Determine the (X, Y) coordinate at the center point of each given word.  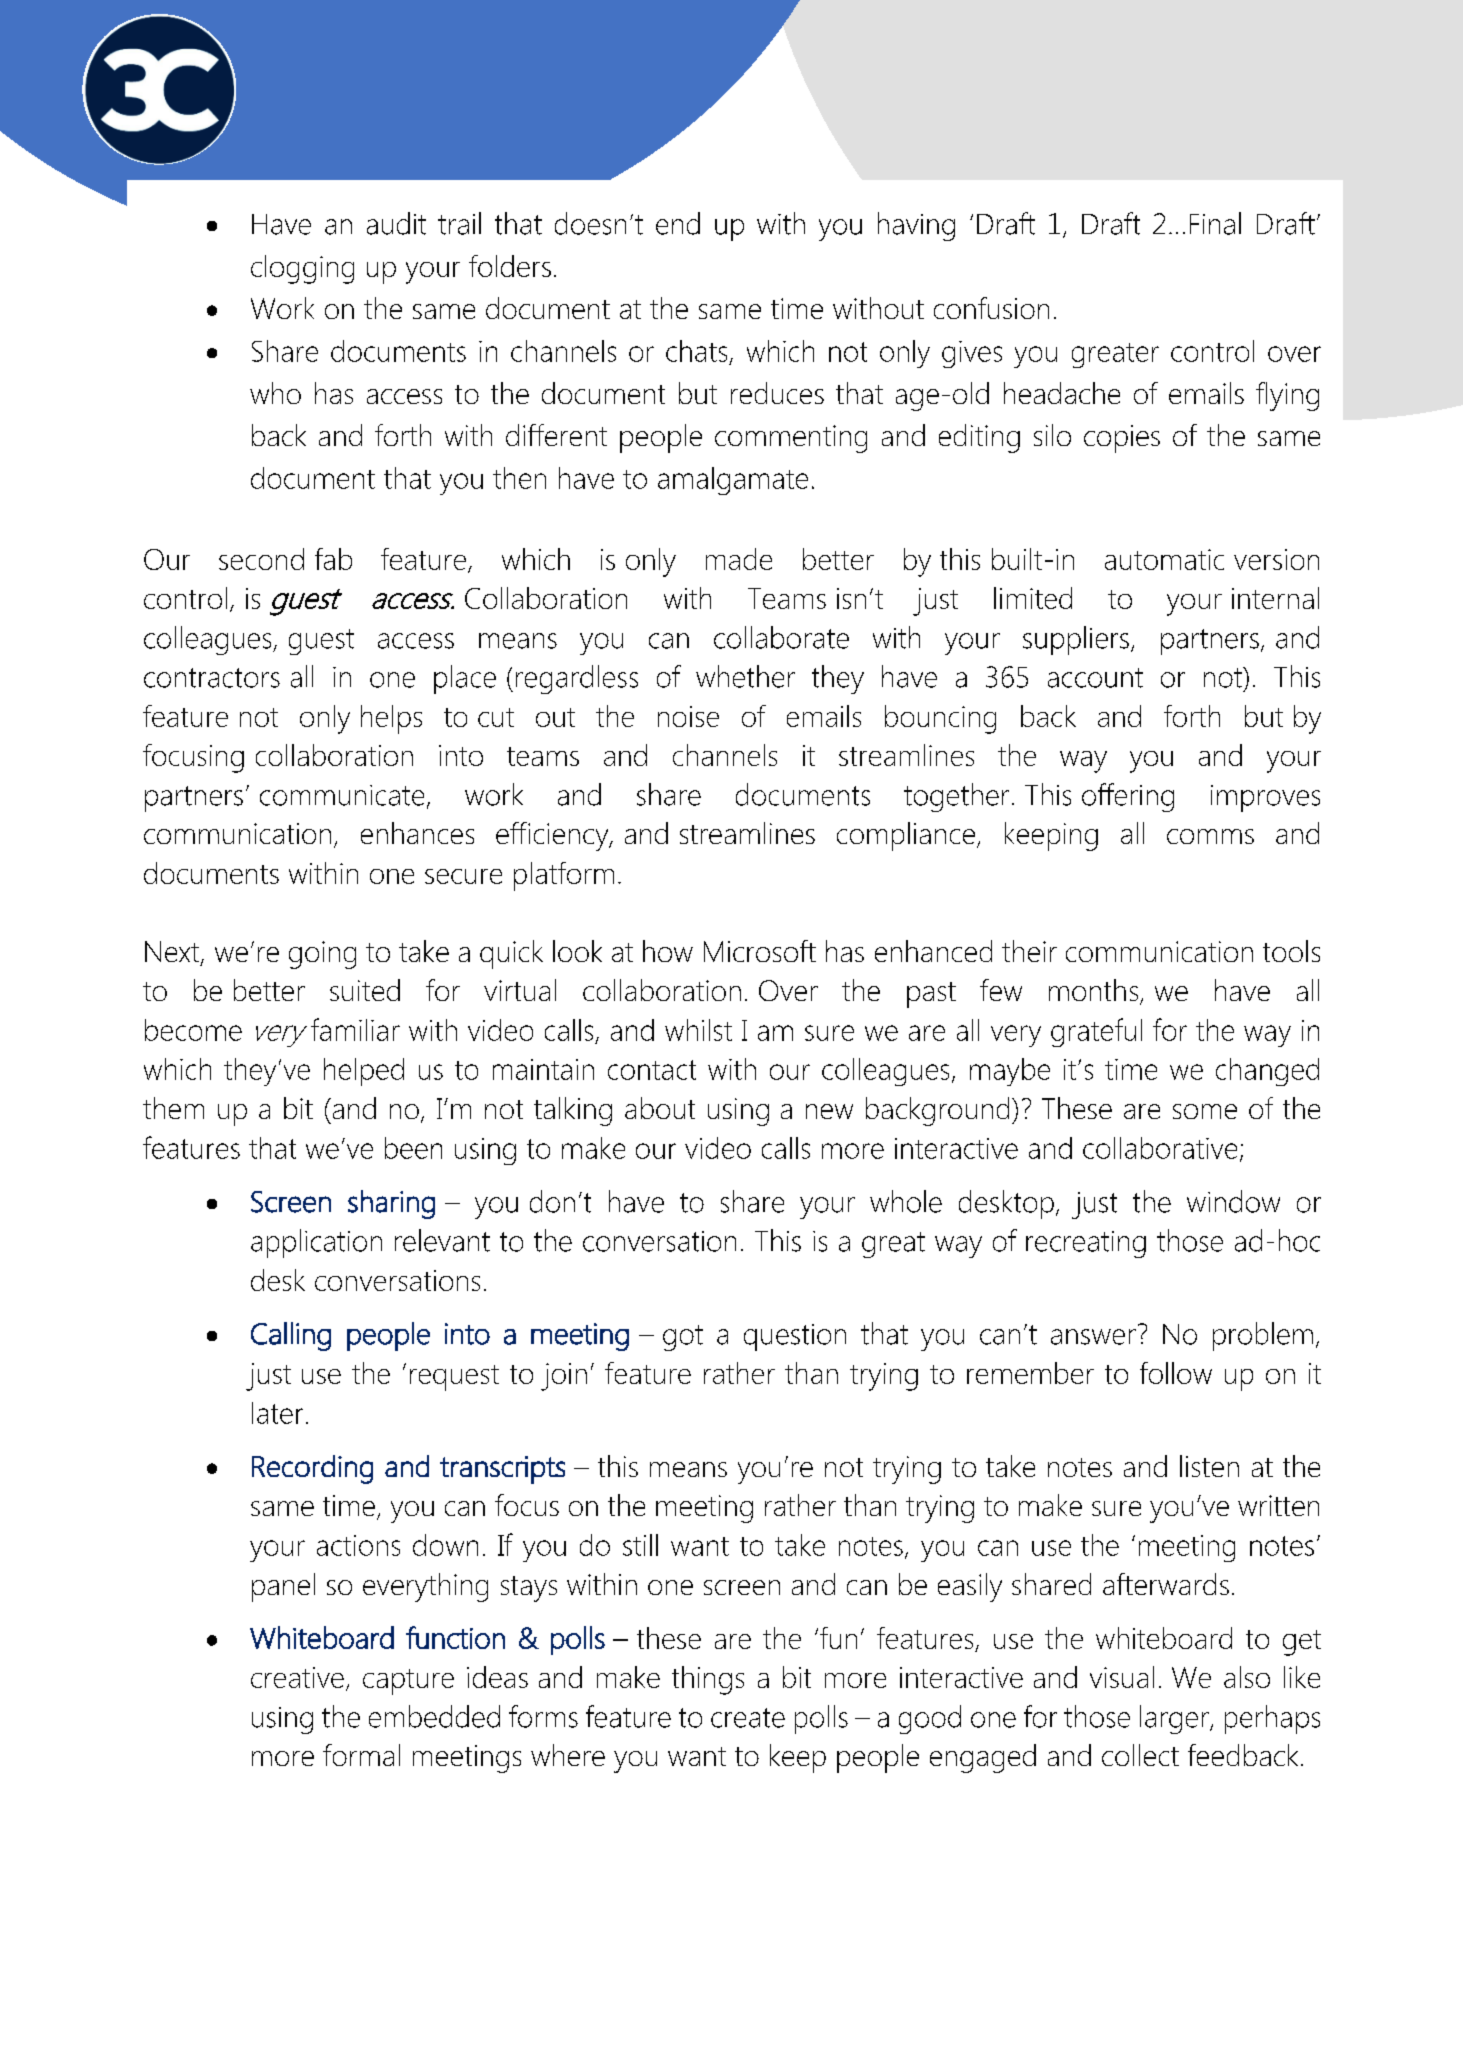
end (678, 223)
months (1093, 990)
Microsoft (760, 951)
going (322, 955)
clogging (302, 269)
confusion (991, 308)
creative (297, 1677)
